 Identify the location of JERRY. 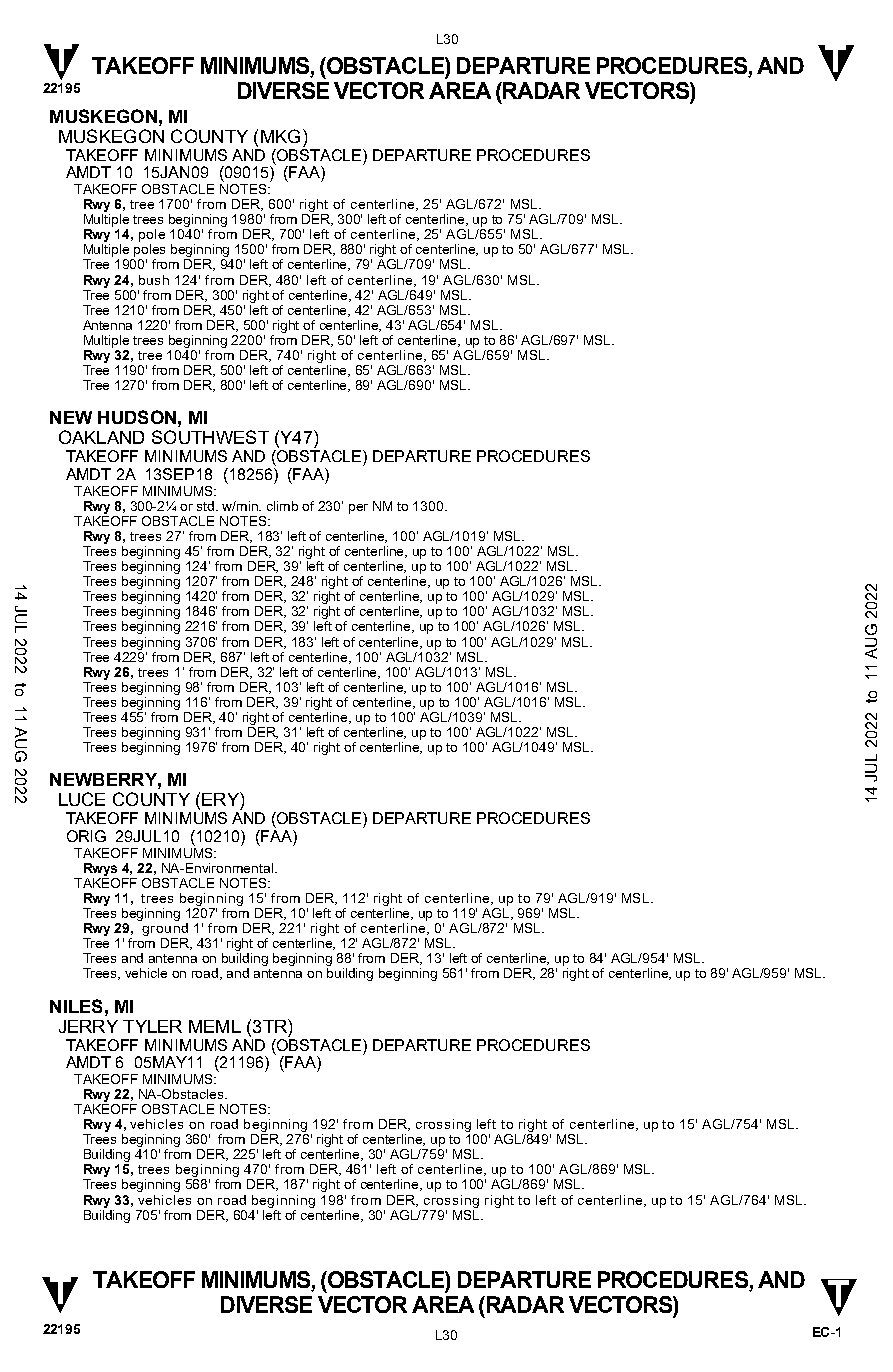
(88, 1026).
